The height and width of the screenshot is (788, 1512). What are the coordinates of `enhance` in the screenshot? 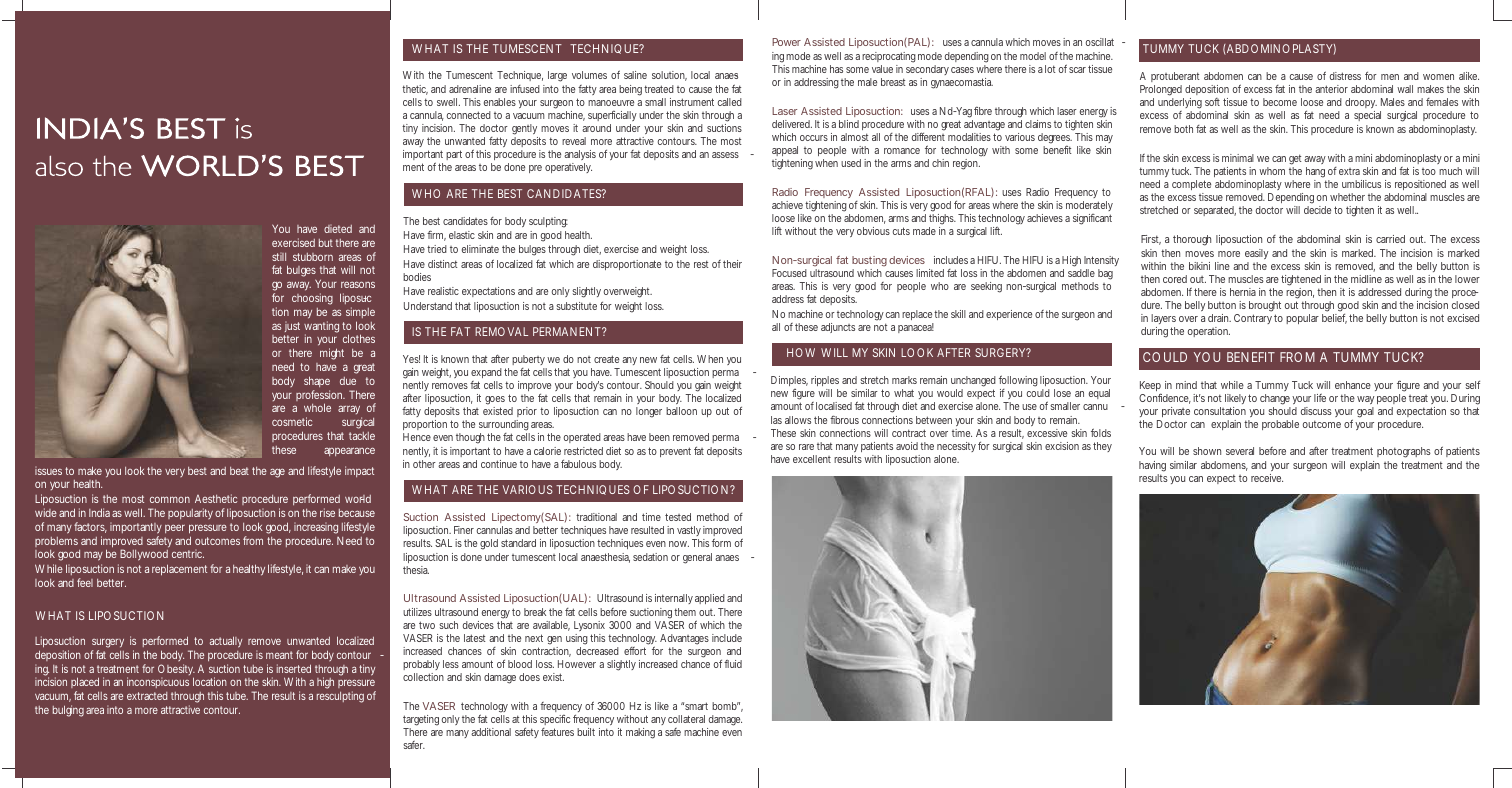 It's located at (1353, 385).
